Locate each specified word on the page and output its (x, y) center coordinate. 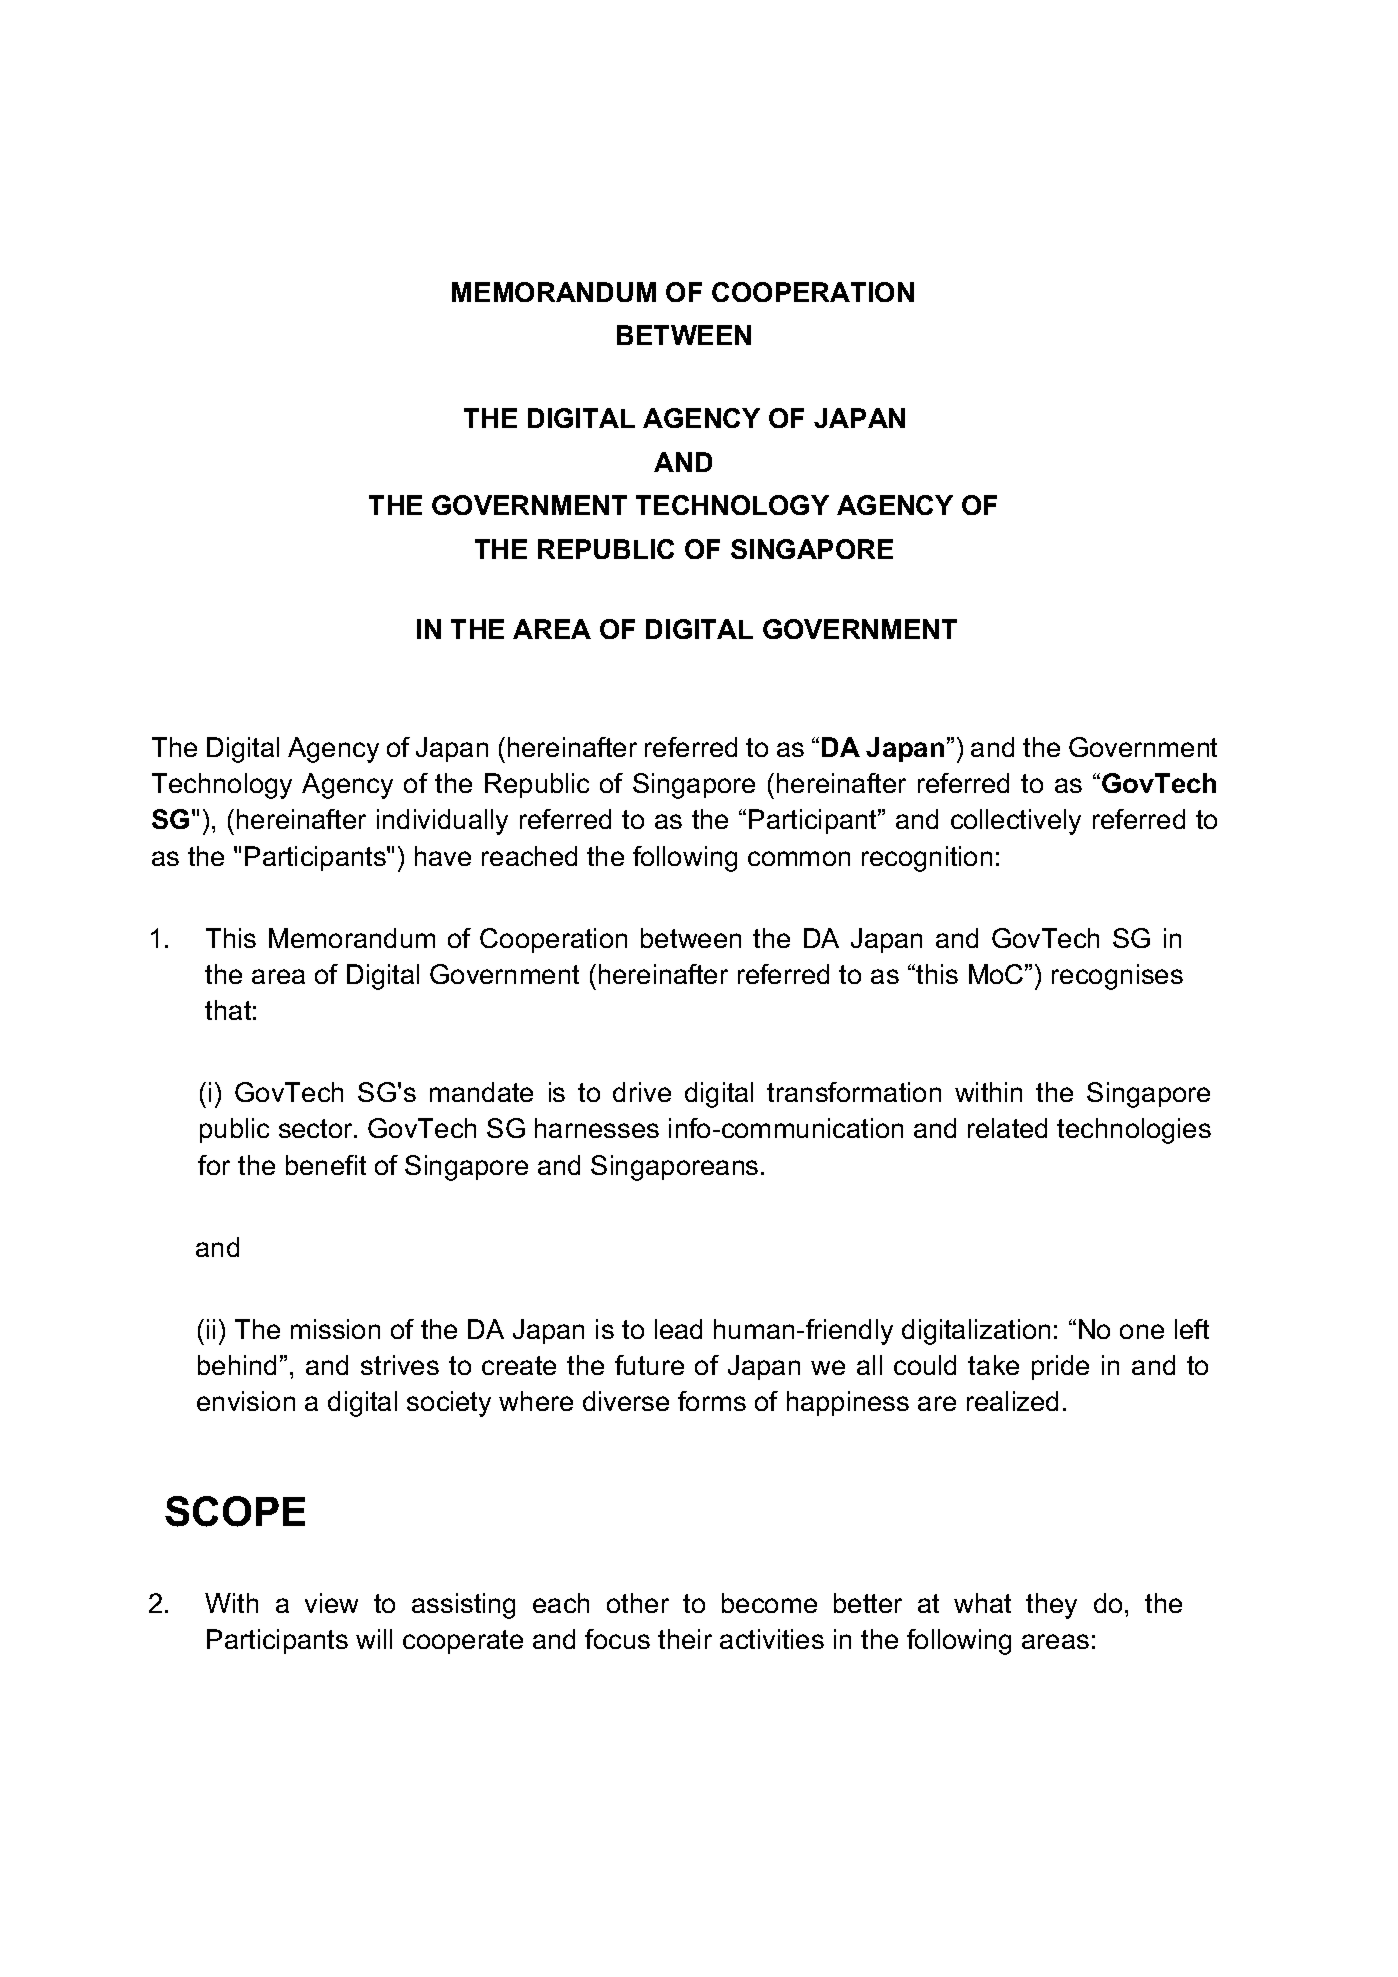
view (331, 1603)
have (443, 856)
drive (642, 1092)
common (799, 858)
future (649, 1365)
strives (400, 1365)
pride (1060, 1367)
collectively (1016, 822)
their (685, 1639)
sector (317, 1128)
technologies (1134, 1131)
